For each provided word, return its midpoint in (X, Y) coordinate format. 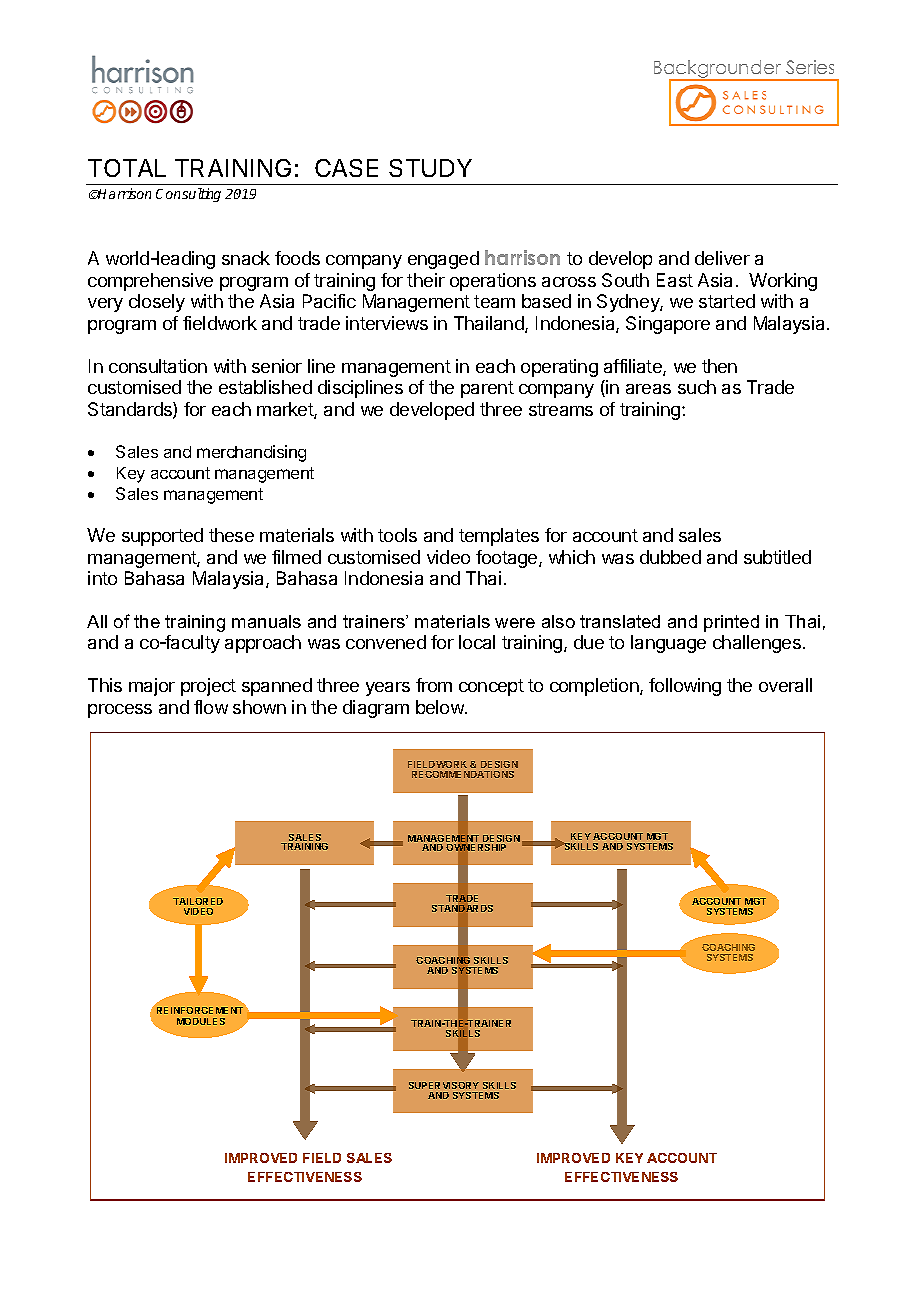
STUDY (430, 168)
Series (810, 67)
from (434, 685)
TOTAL (127, 168)
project (208, 687)
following (685, 687)
